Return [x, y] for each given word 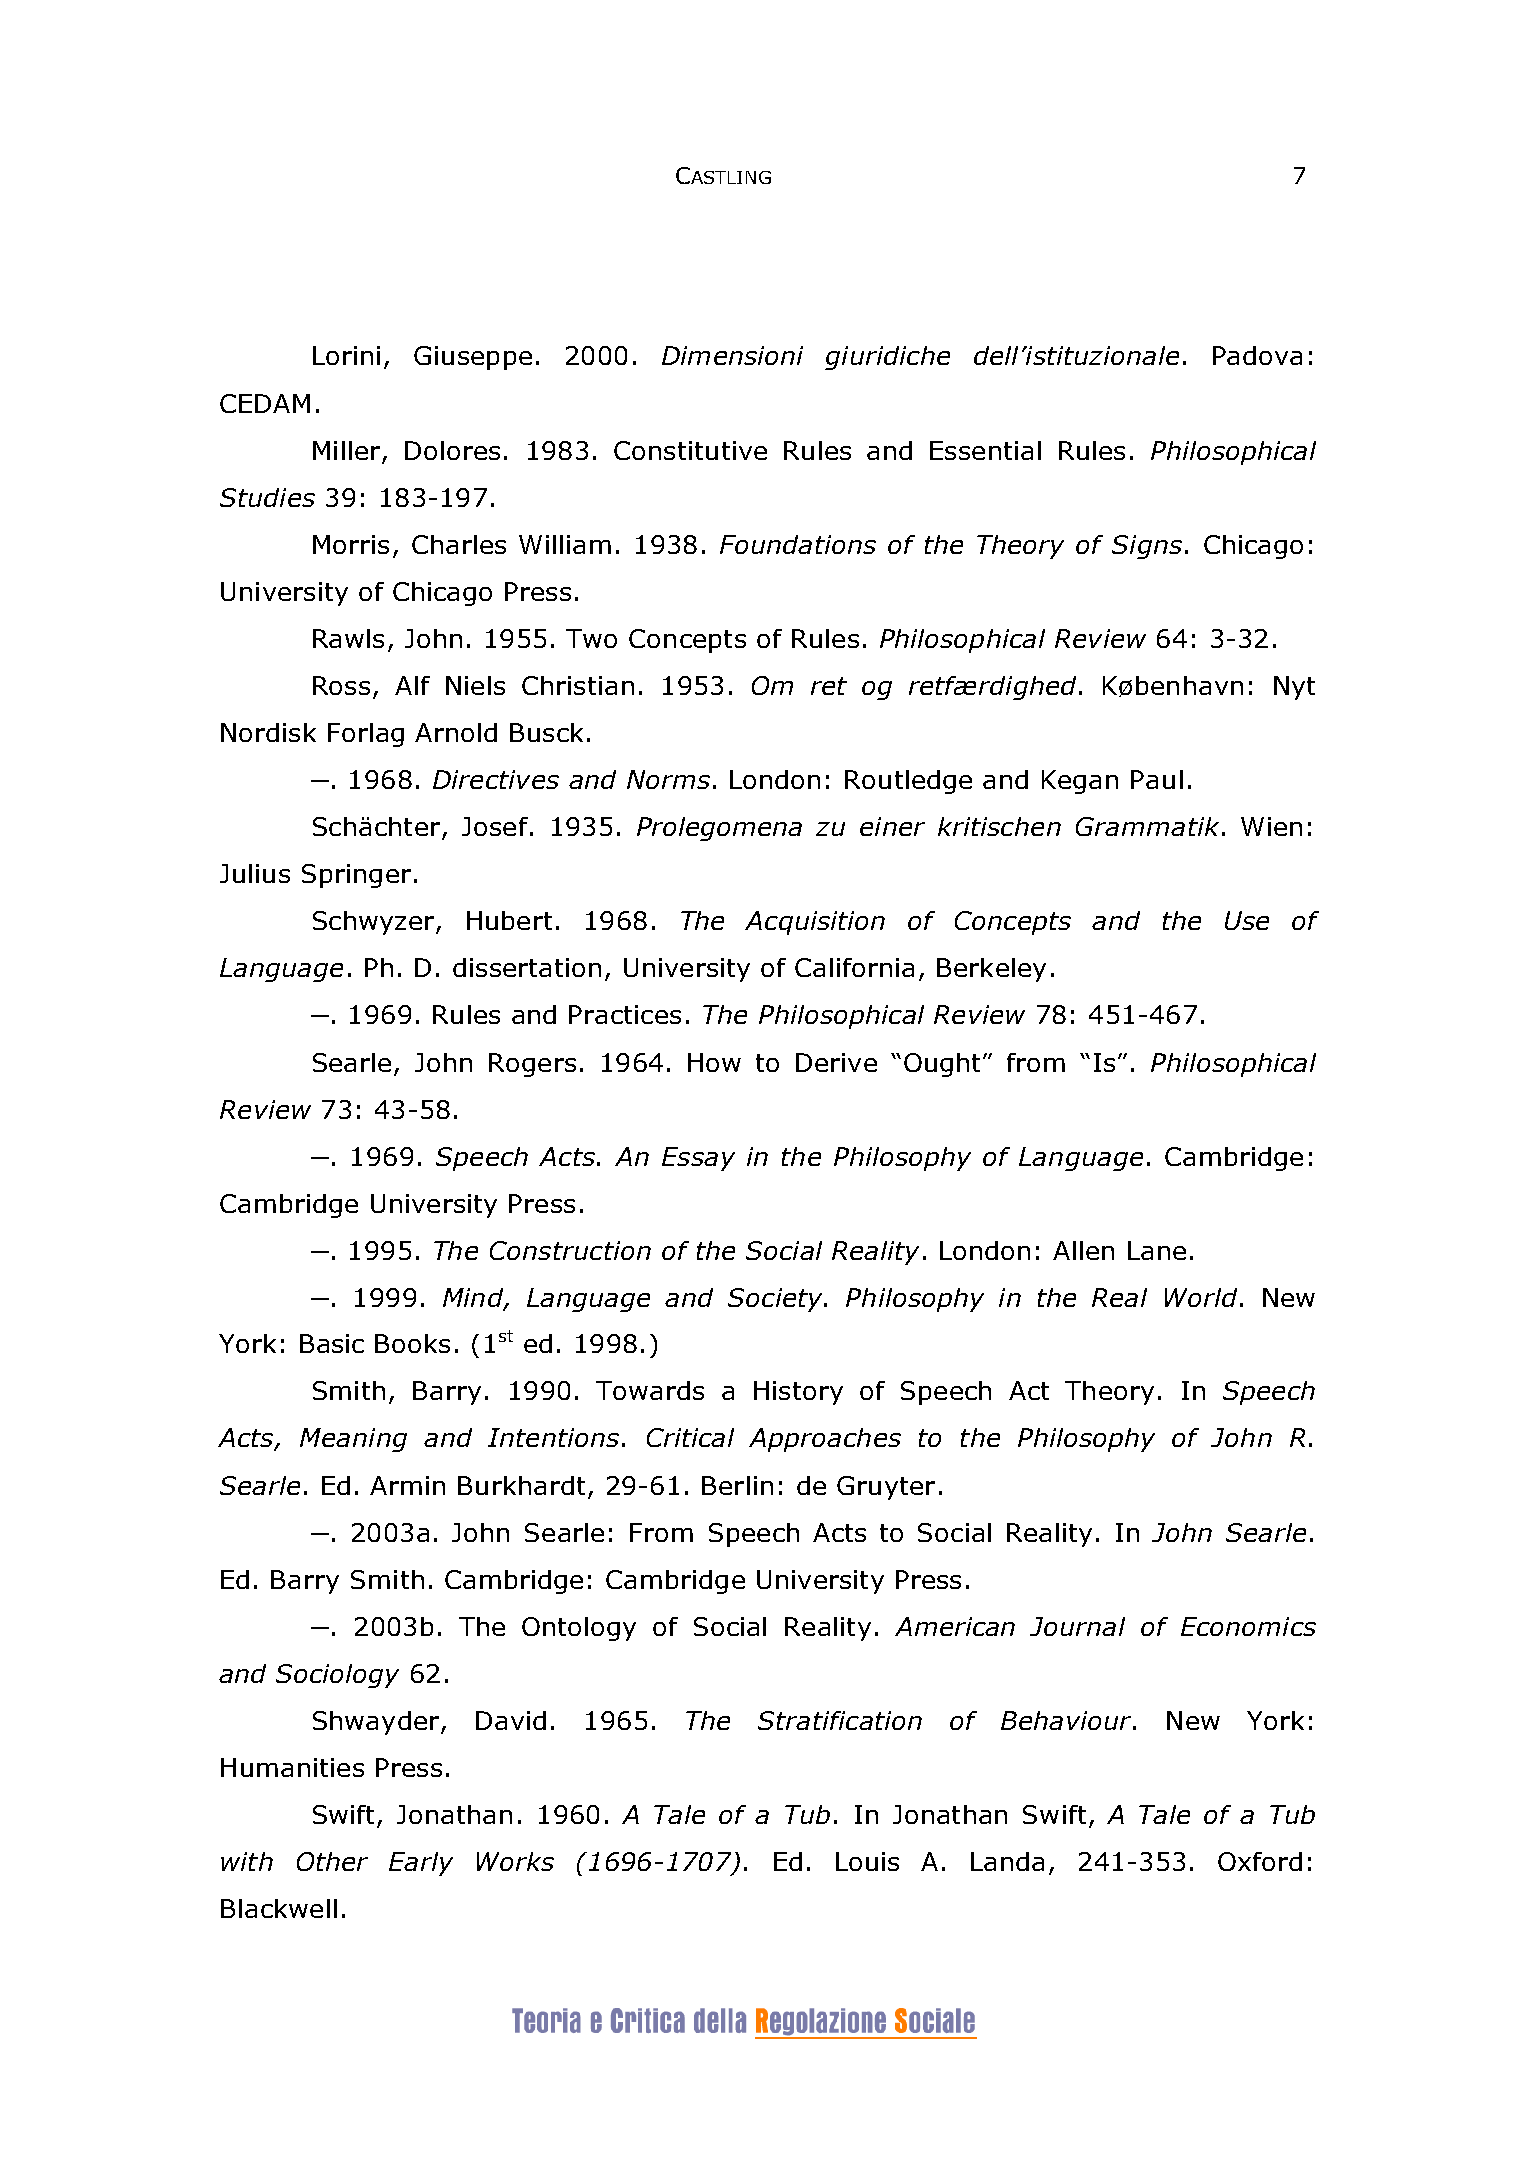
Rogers [532, 1065]
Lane [1157, 1250]
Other [332, 1861]
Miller [346, 450]
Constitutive [690, 450]
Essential [985, 450]
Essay [698, 1159]
